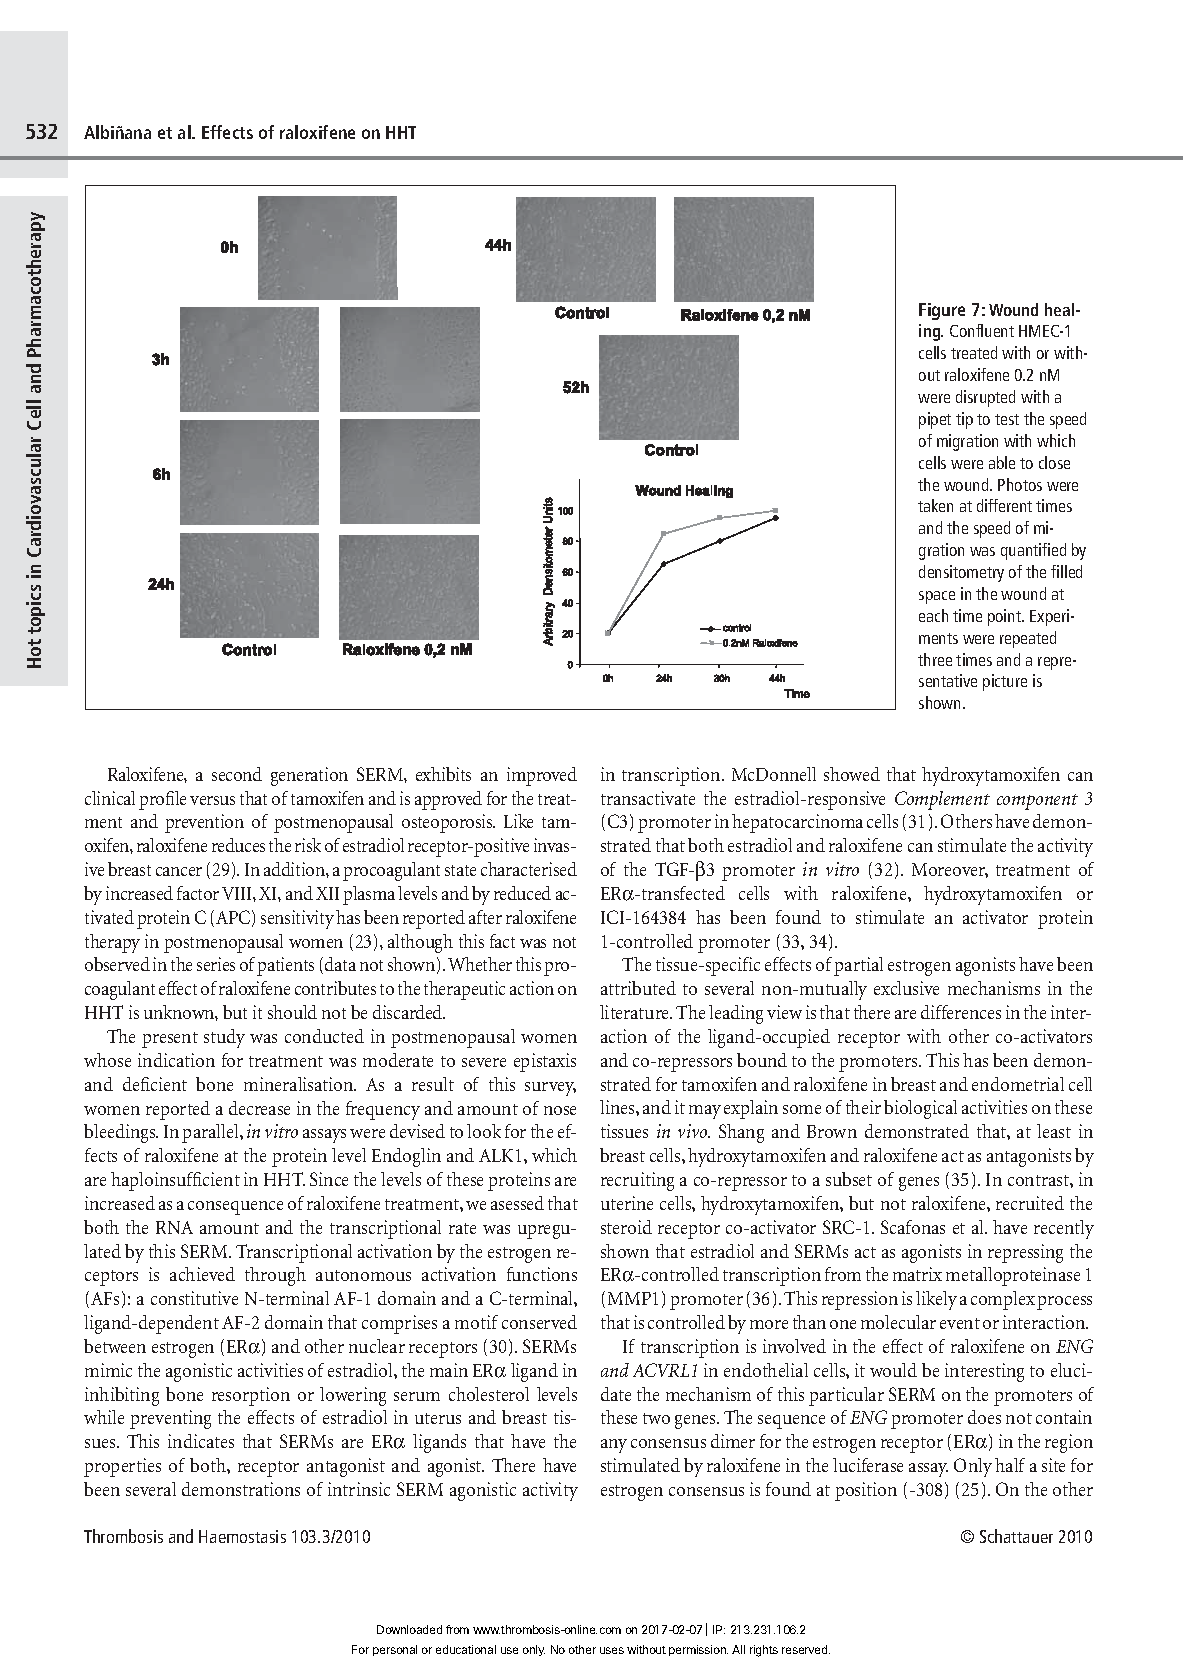  Describe the element at coordinates (212, 800) in the screenshot. I see `versus` at that location.
